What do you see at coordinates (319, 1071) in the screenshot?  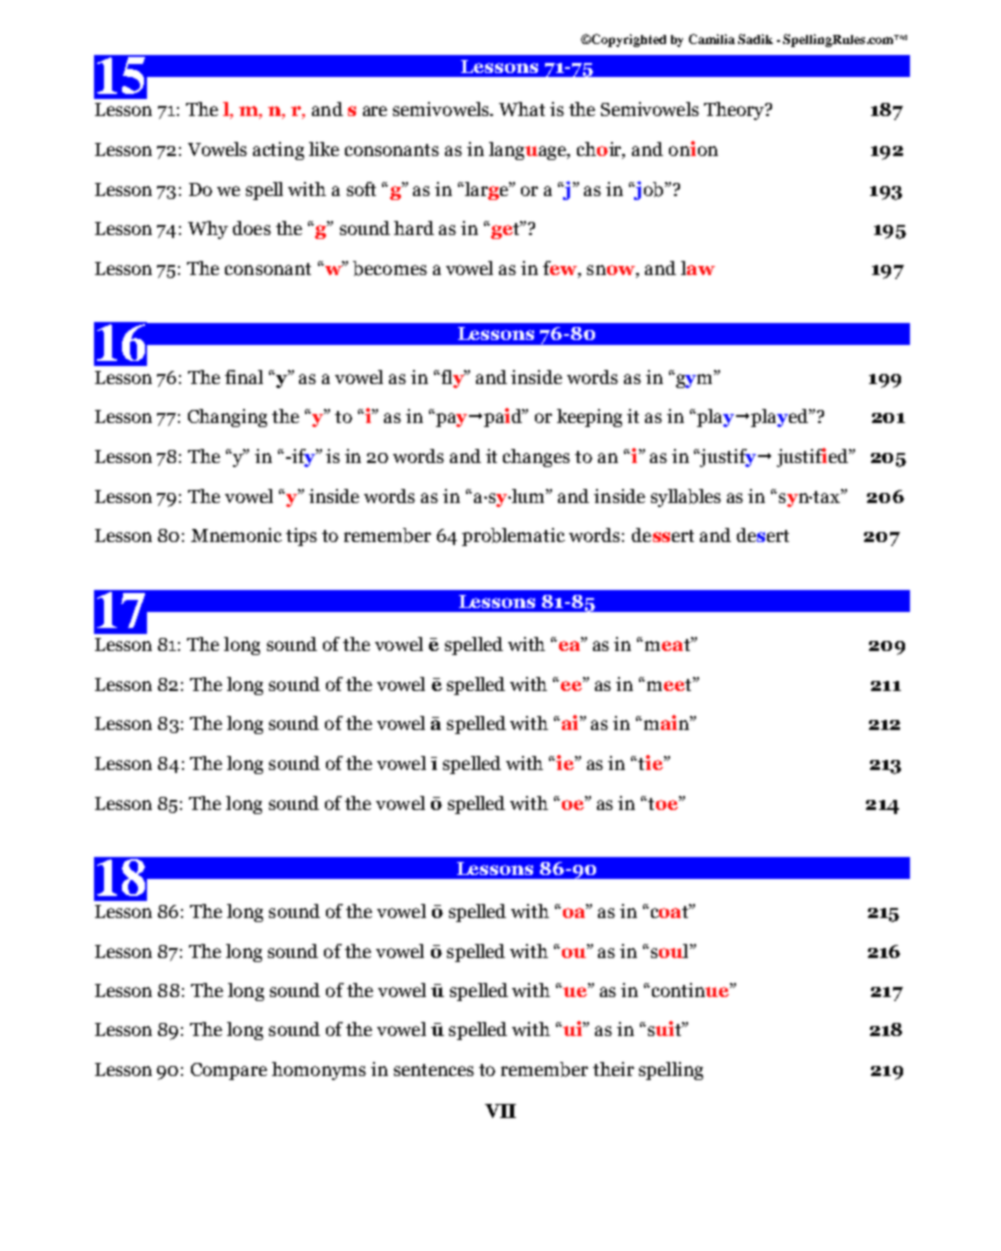 I see `homonyms` at bounding box center [319, 1071].
